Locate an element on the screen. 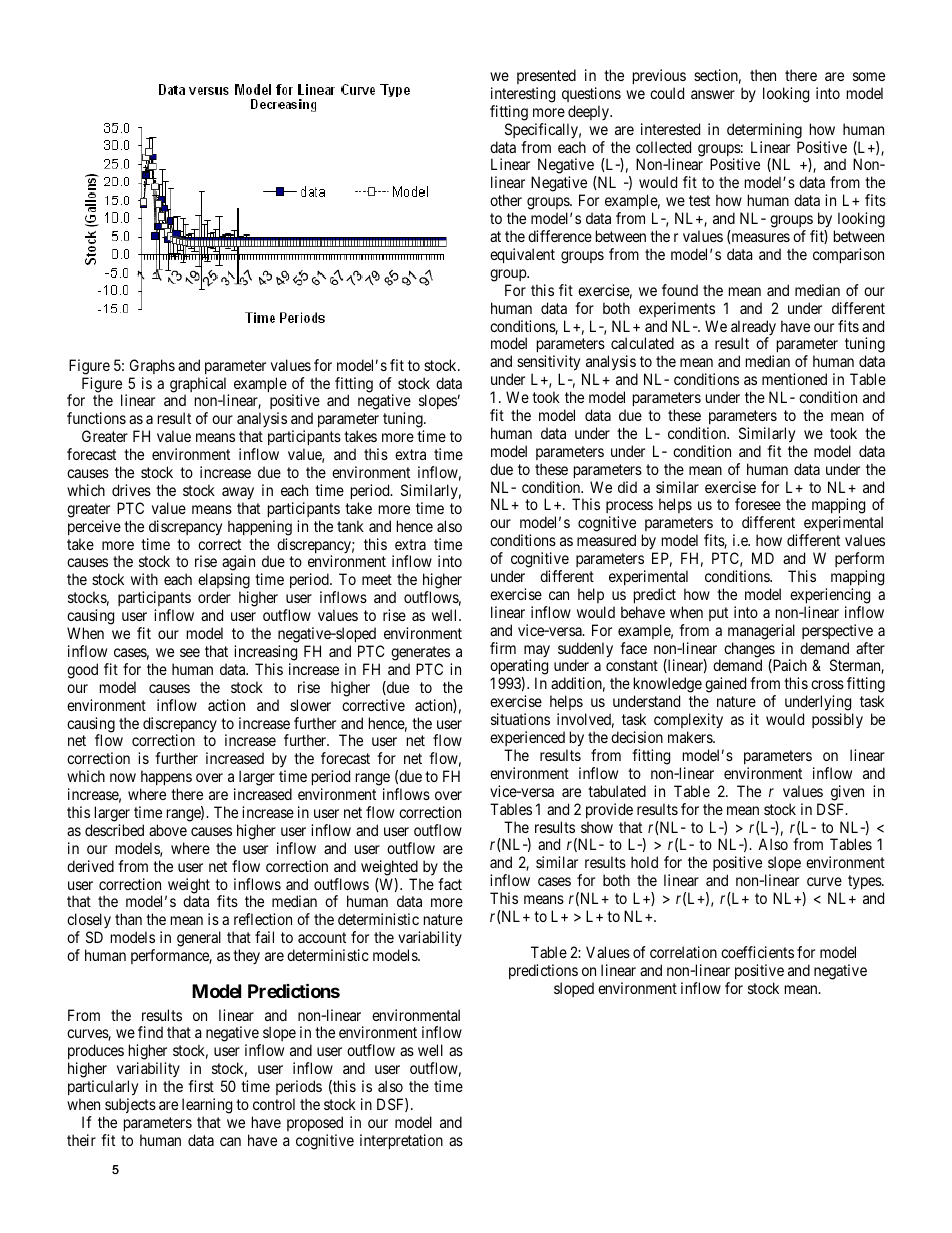 The width and height of the screenshot is (952, 1233). interpretation is located at coordinates (401, 1141).
